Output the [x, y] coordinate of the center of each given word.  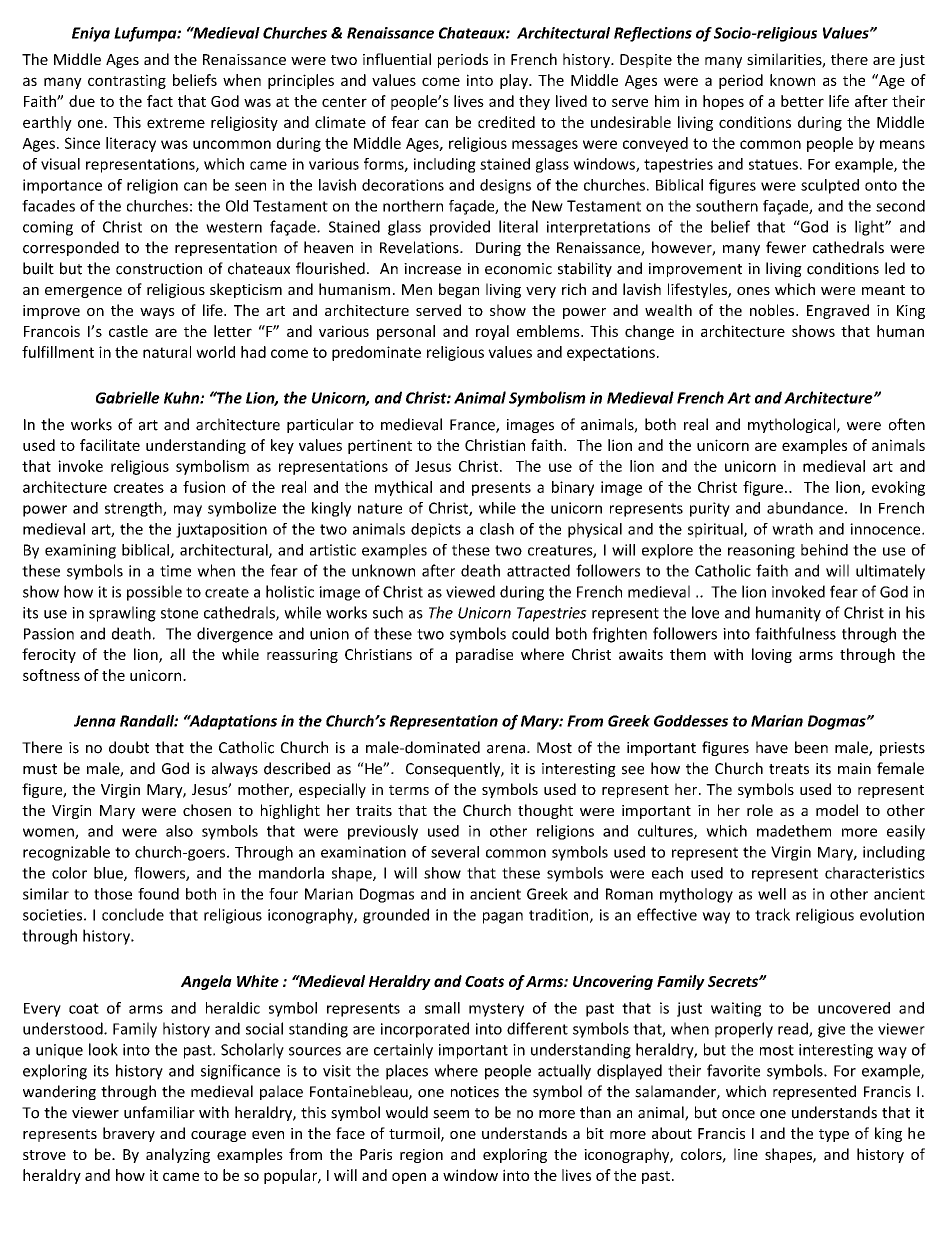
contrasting [127, 81]
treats [789, 769]
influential [397, 59]
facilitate [110, 445]
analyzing [178, 1155]
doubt [129, 747]
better [802, 101]
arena [506, 749]
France [473, 426]
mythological [793, 425]
